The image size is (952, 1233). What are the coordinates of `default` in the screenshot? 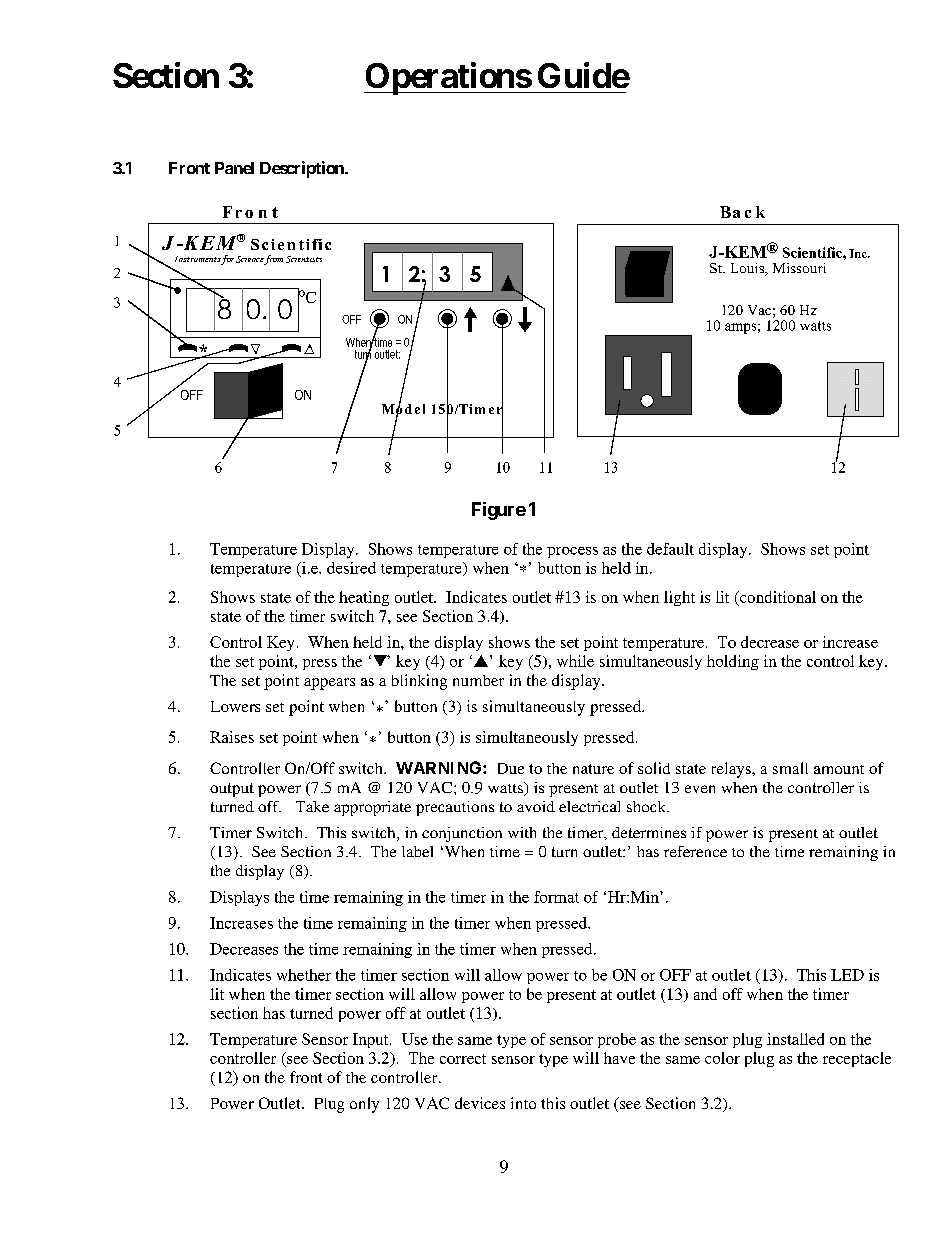 It's located at (670, 549).
